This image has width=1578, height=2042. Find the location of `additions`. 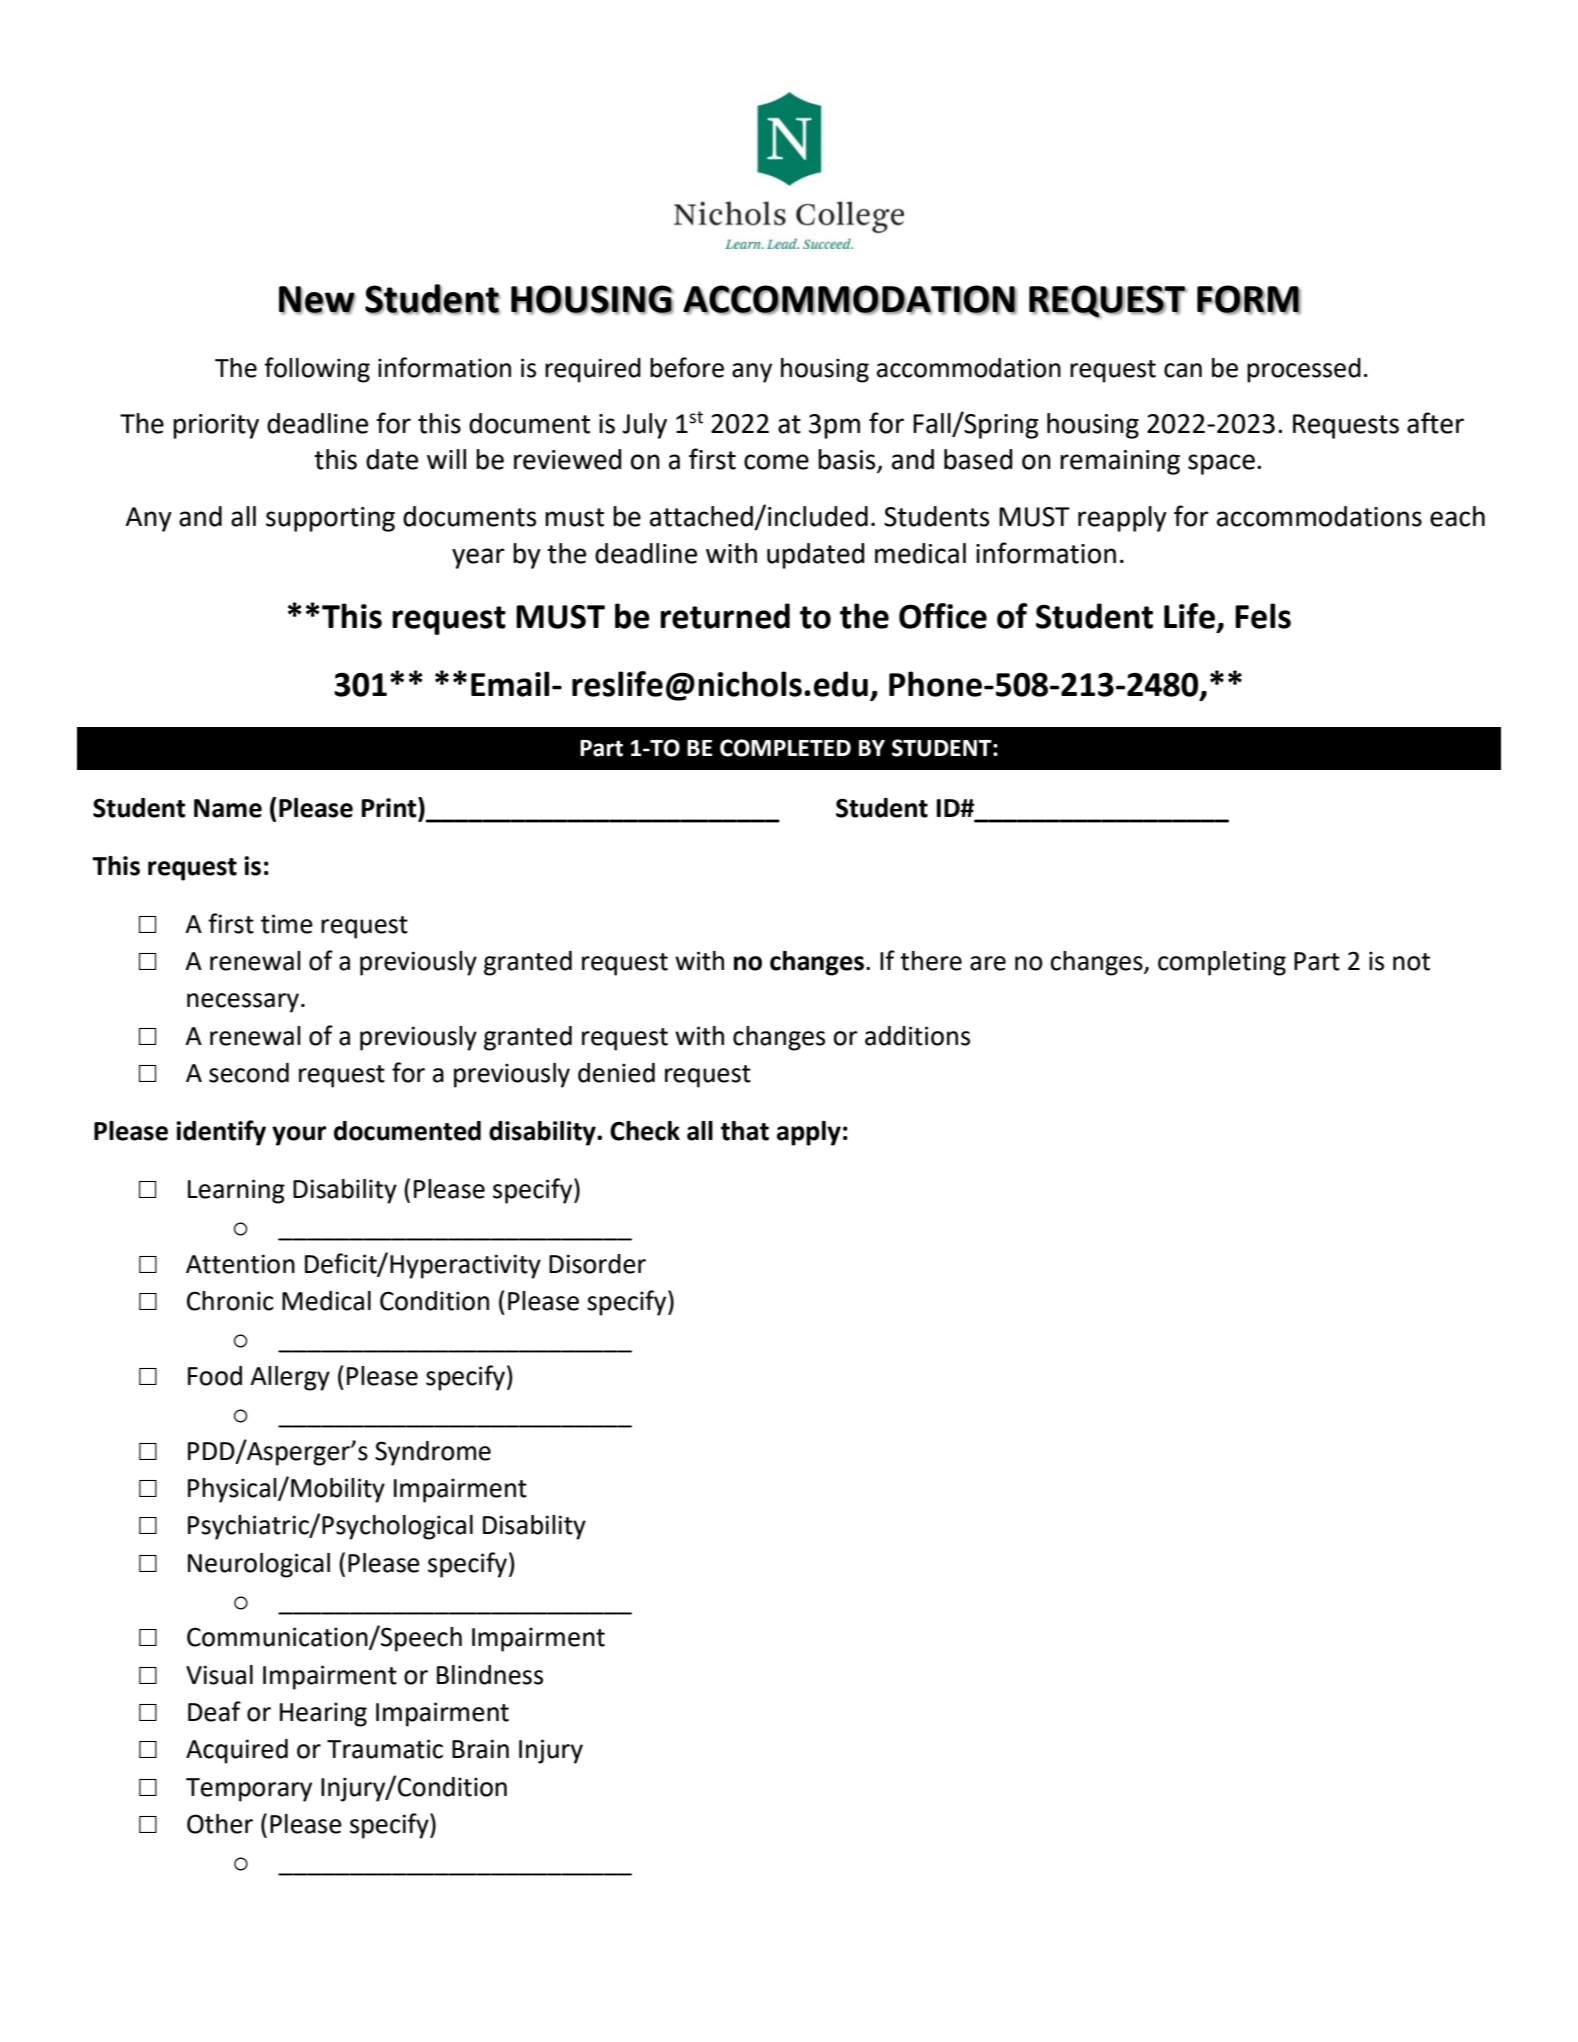

additions is located at coordinates (917, 1036).
